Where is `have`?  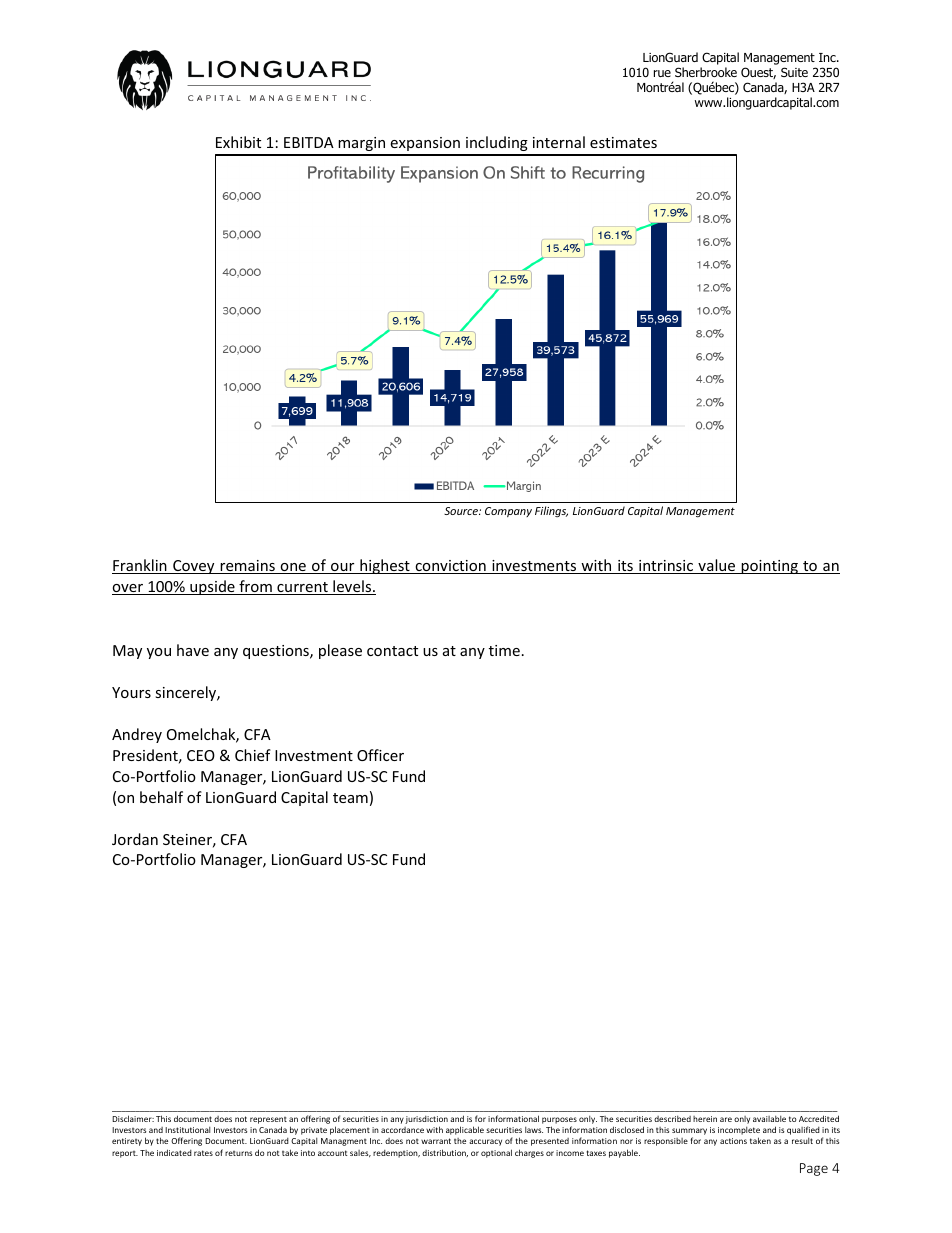 have is located at coordinates (193, 650).
